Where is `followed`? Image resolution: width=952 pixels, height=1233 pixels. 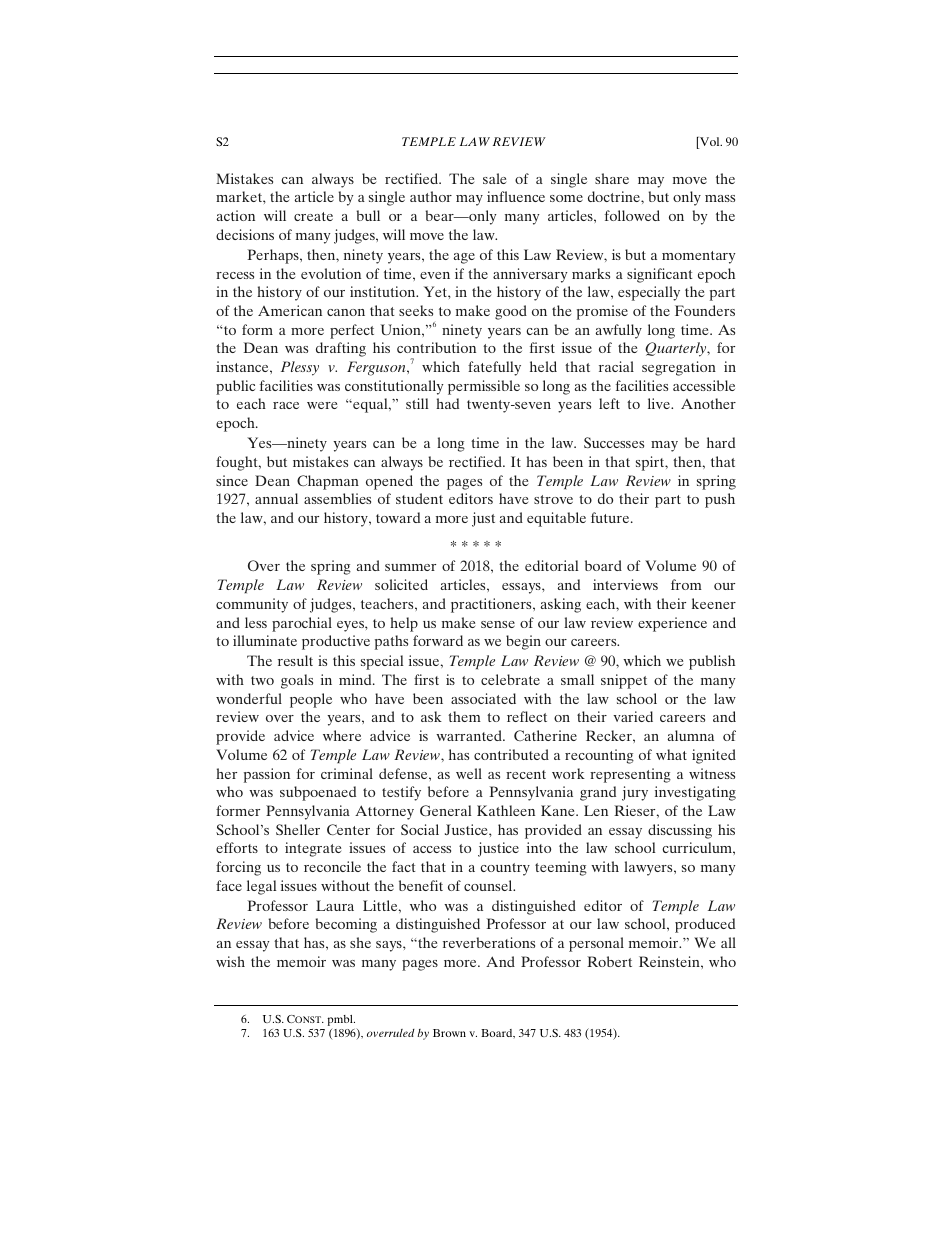 followed is located at coordinates (632, 215).
